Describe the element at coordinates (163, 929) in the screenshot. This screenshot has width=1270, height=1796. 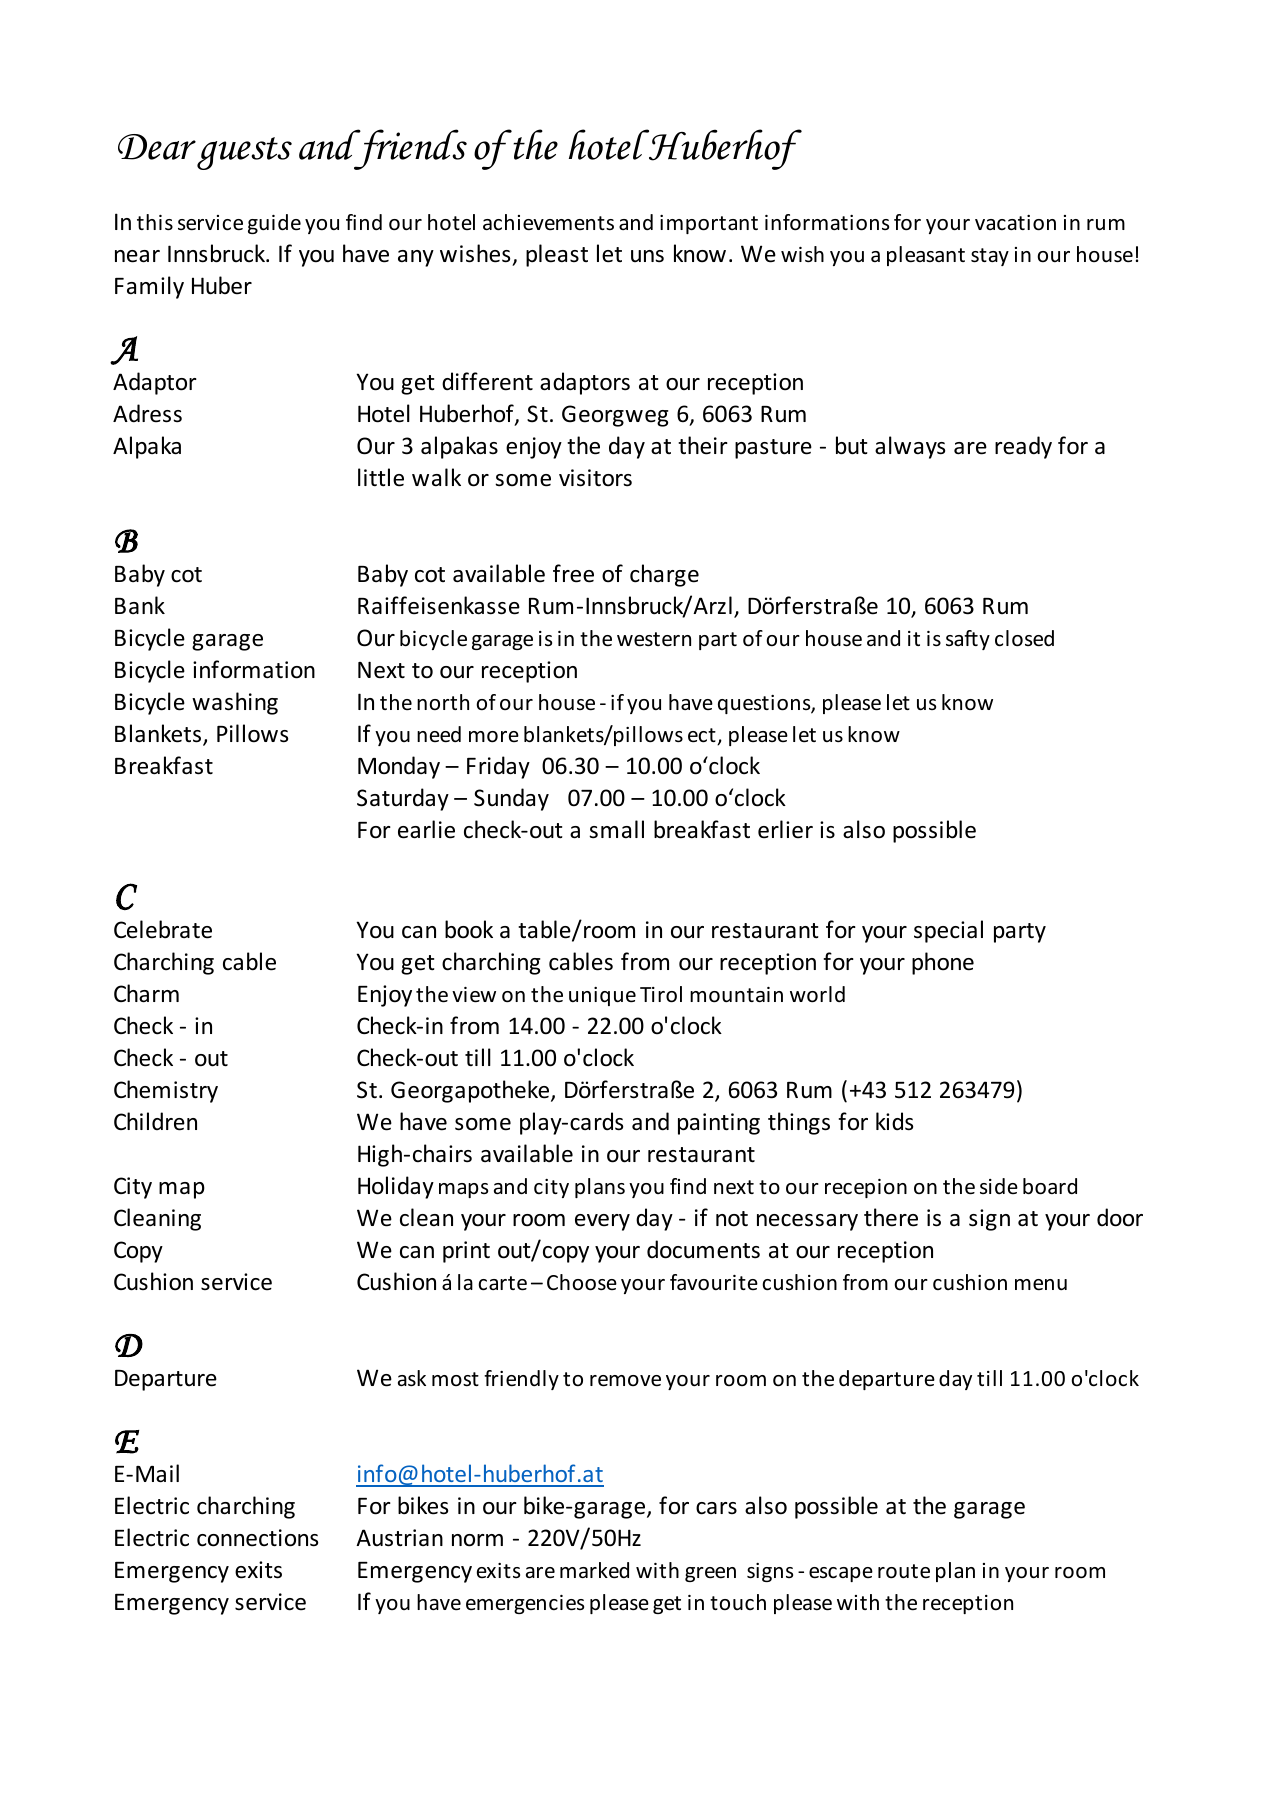
I see `Celebrate` at that location.
